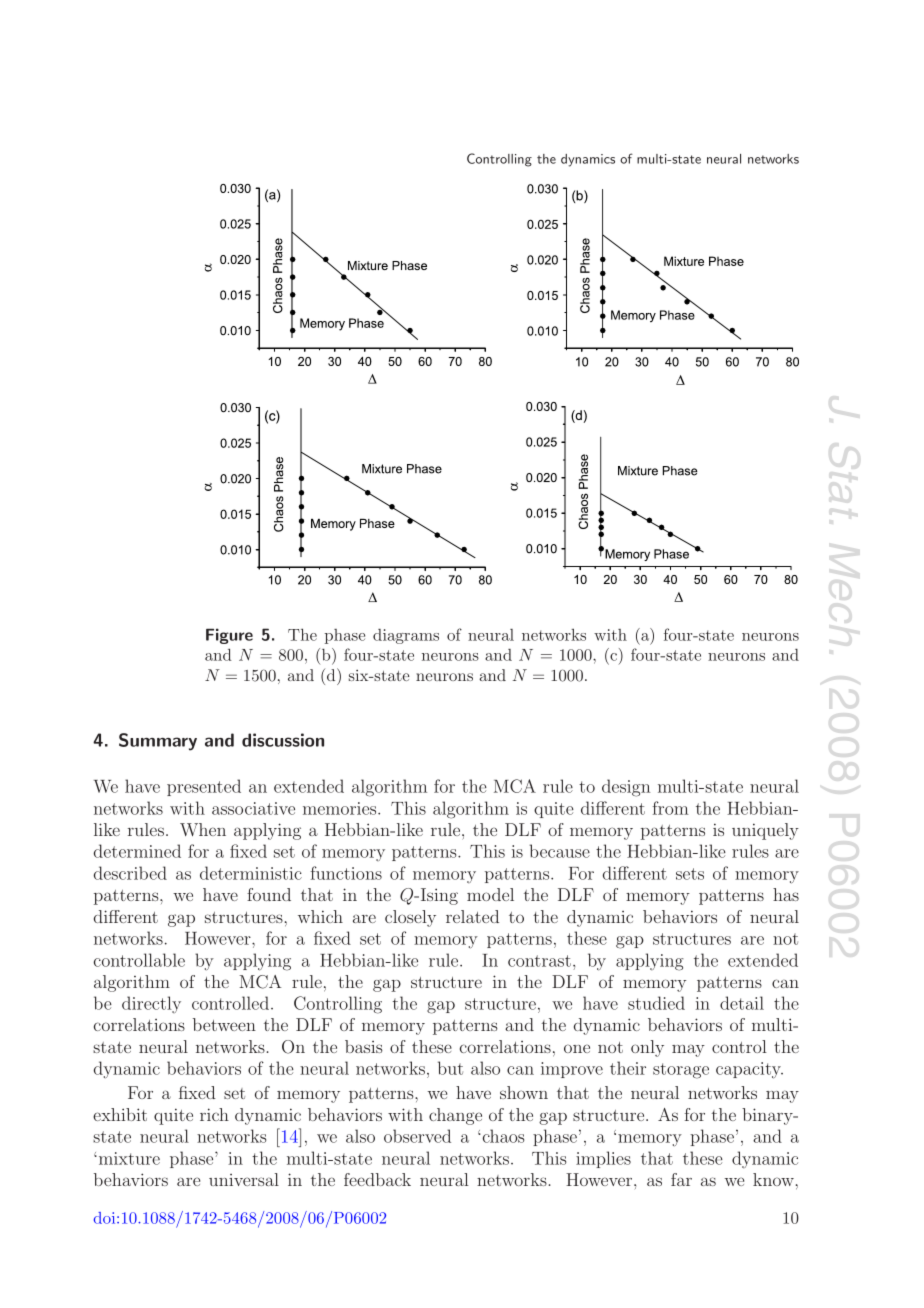 This image has height=1308, width=924. Describe the element at coordinates (626, 788) in the image. I see `design` at that location.
